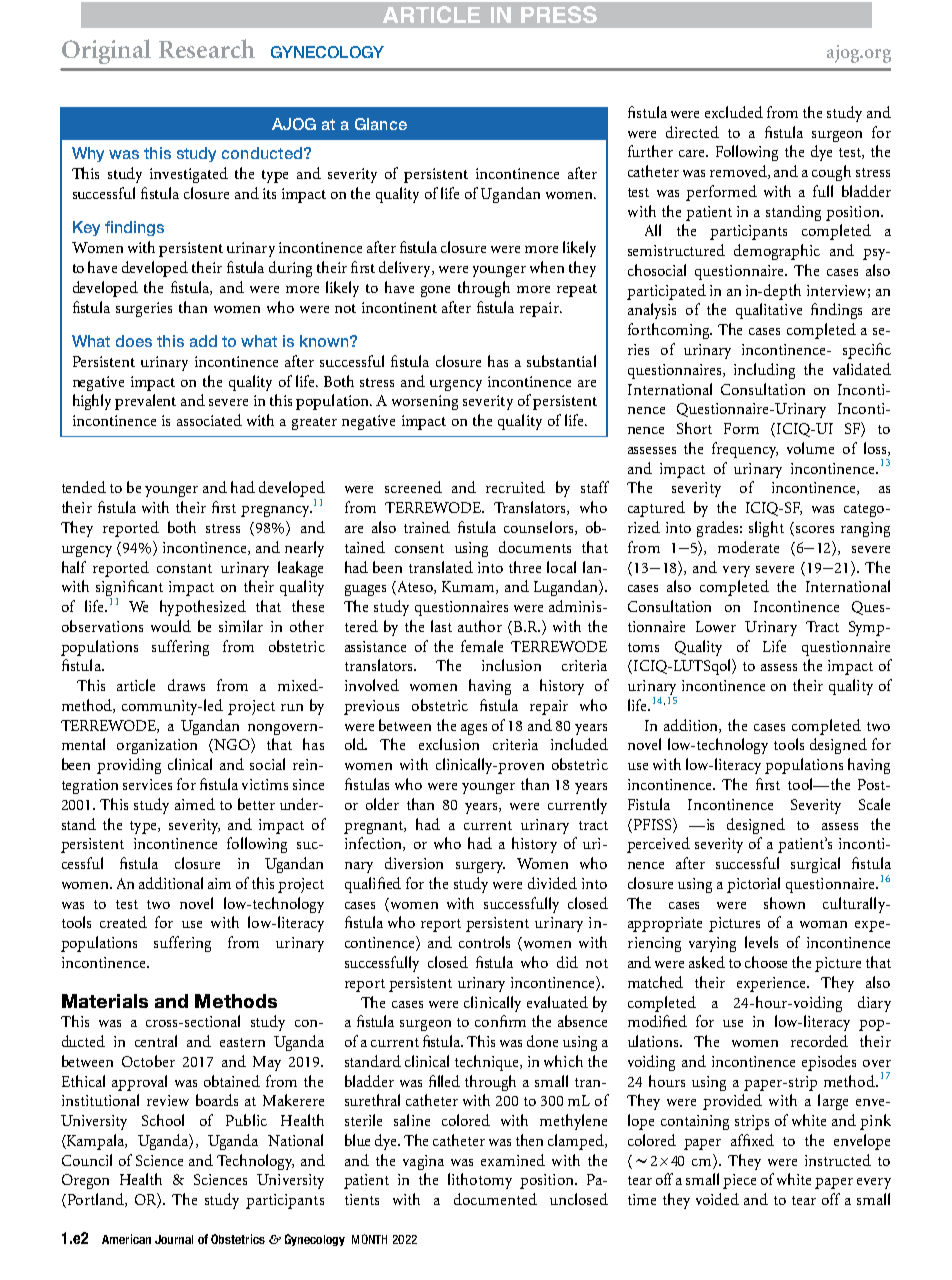 This screenshot has width=952, height=1280. Describe the element at coordinates (734, 112) in the screenshot. I see `excluded` at that location.
